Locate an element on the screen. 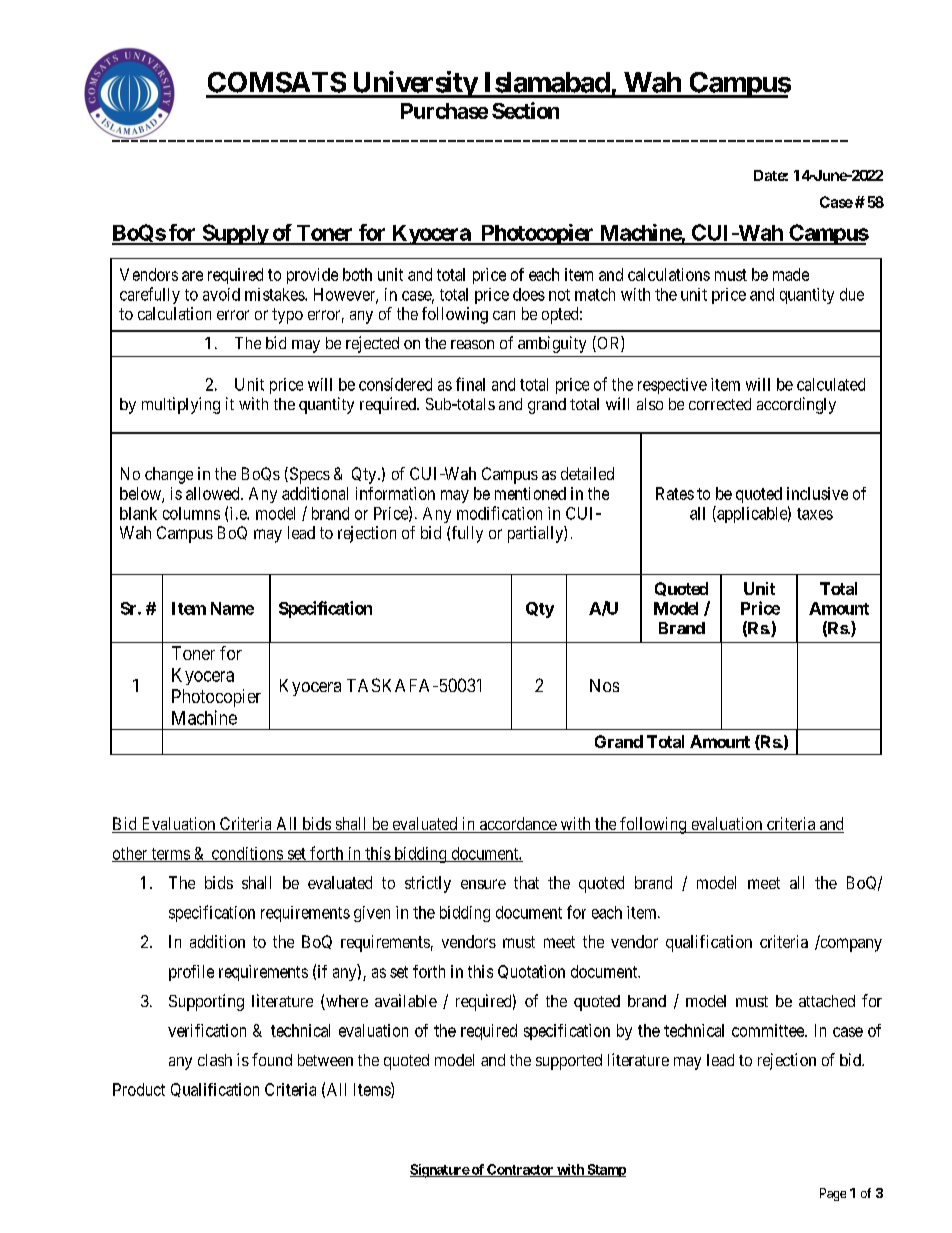  reason is located at coordinates (472, 344).
